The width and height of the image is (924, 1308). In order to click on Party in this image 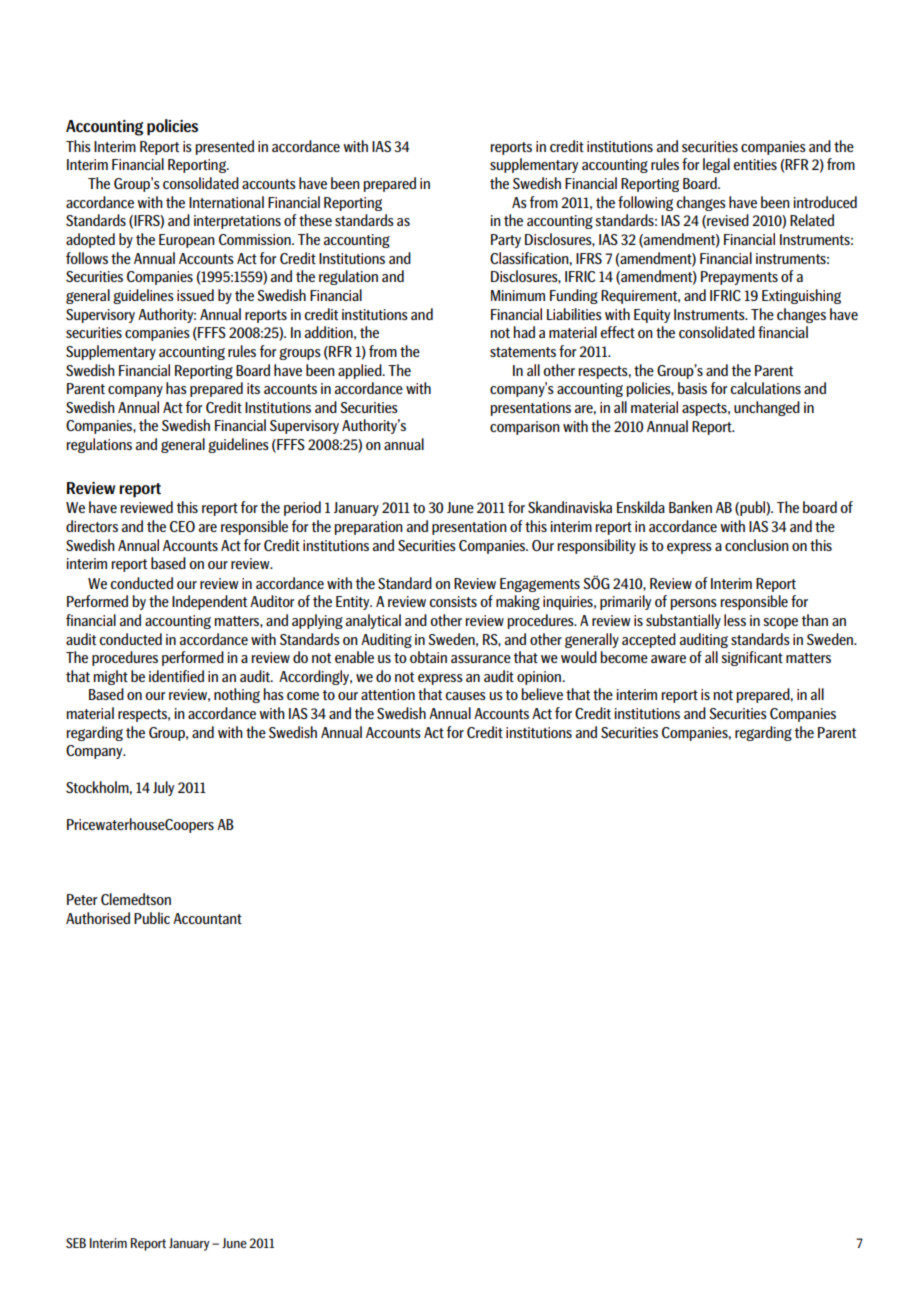, I will do `click(506, 241)`.
